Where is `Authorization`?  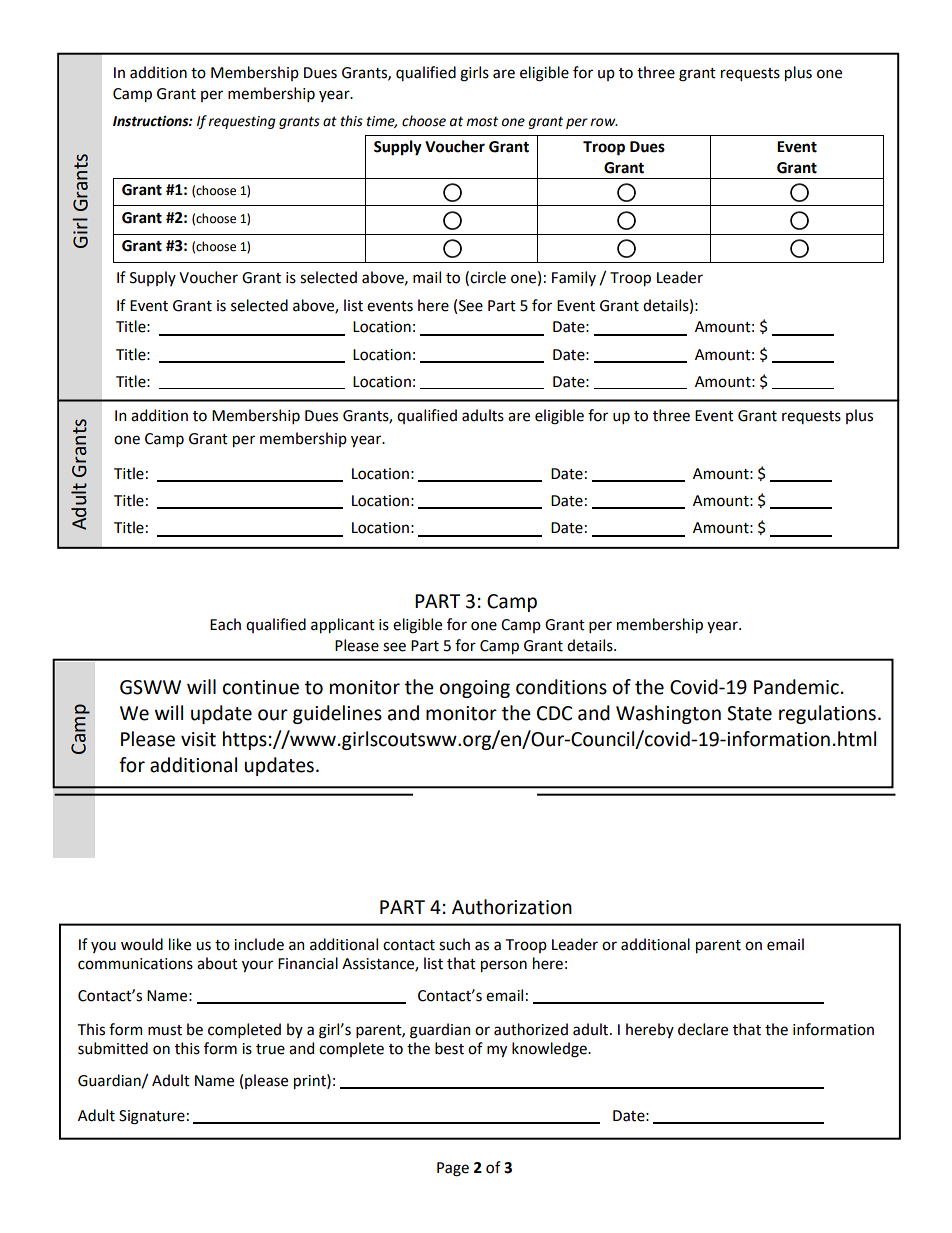
Authorization is located at coordinates (512, 907).
